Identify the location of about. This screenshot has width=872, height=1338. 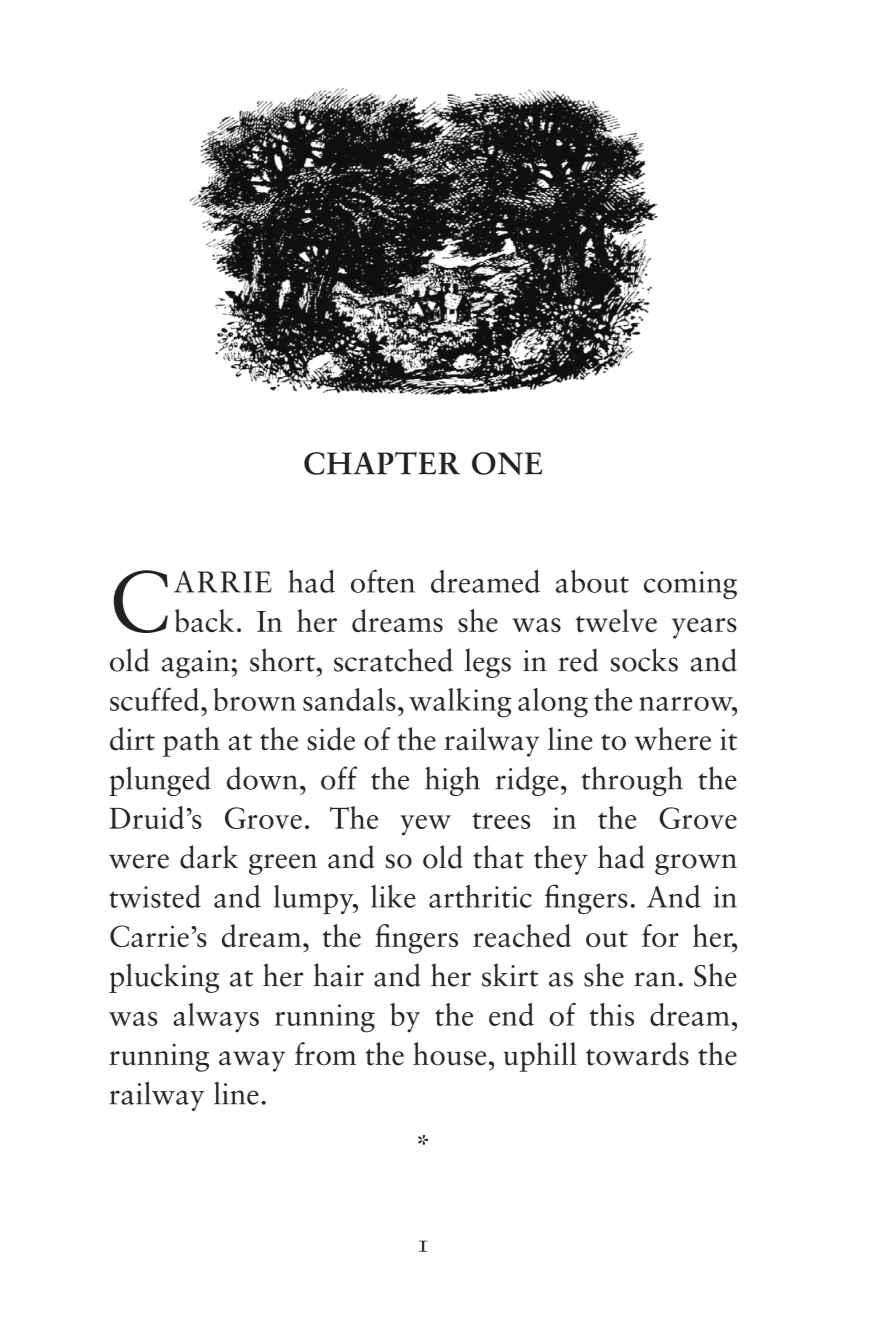
(592, 581).
